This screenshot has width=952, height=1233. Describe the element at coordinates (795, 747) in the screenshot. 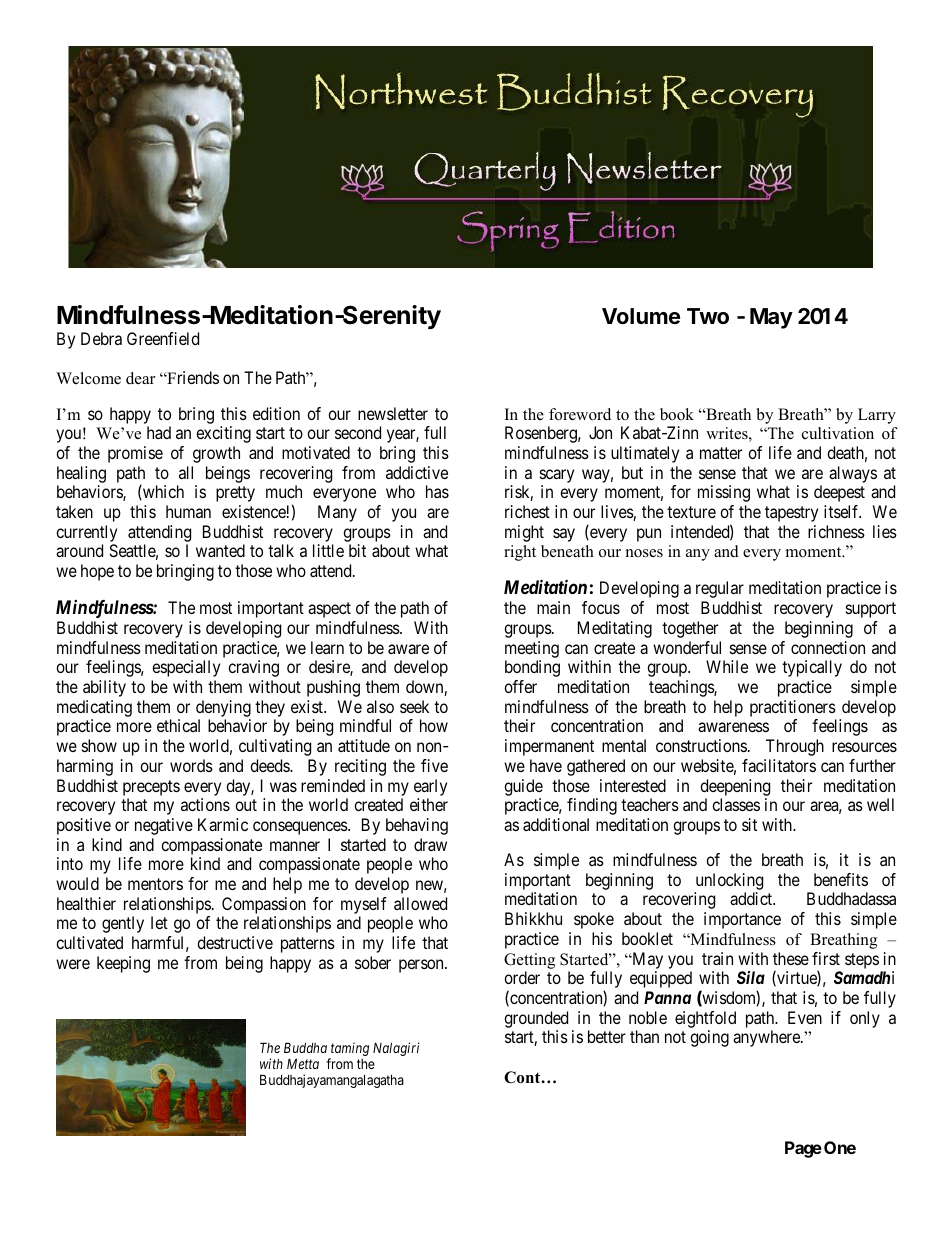

I see `Through` at that location.
